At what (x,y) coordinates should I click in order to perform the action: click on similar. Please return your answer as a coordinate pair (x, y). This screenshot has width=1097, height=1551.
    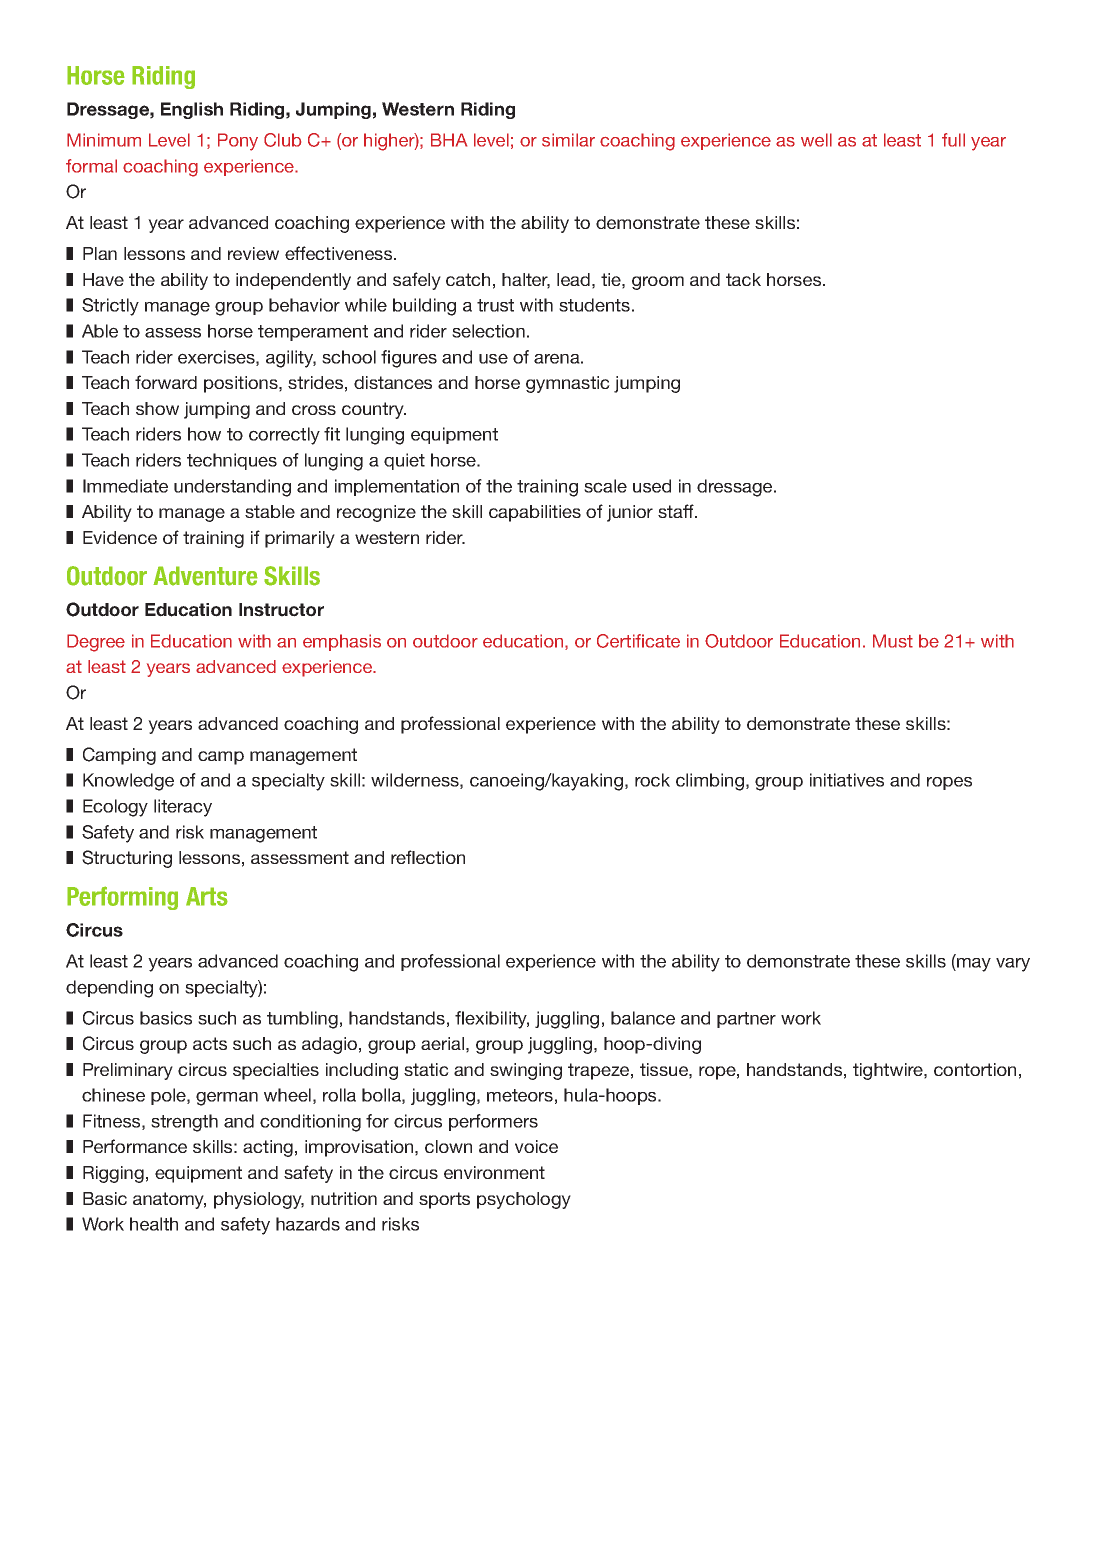
    Looking at the image, I should click on (568, 140).
